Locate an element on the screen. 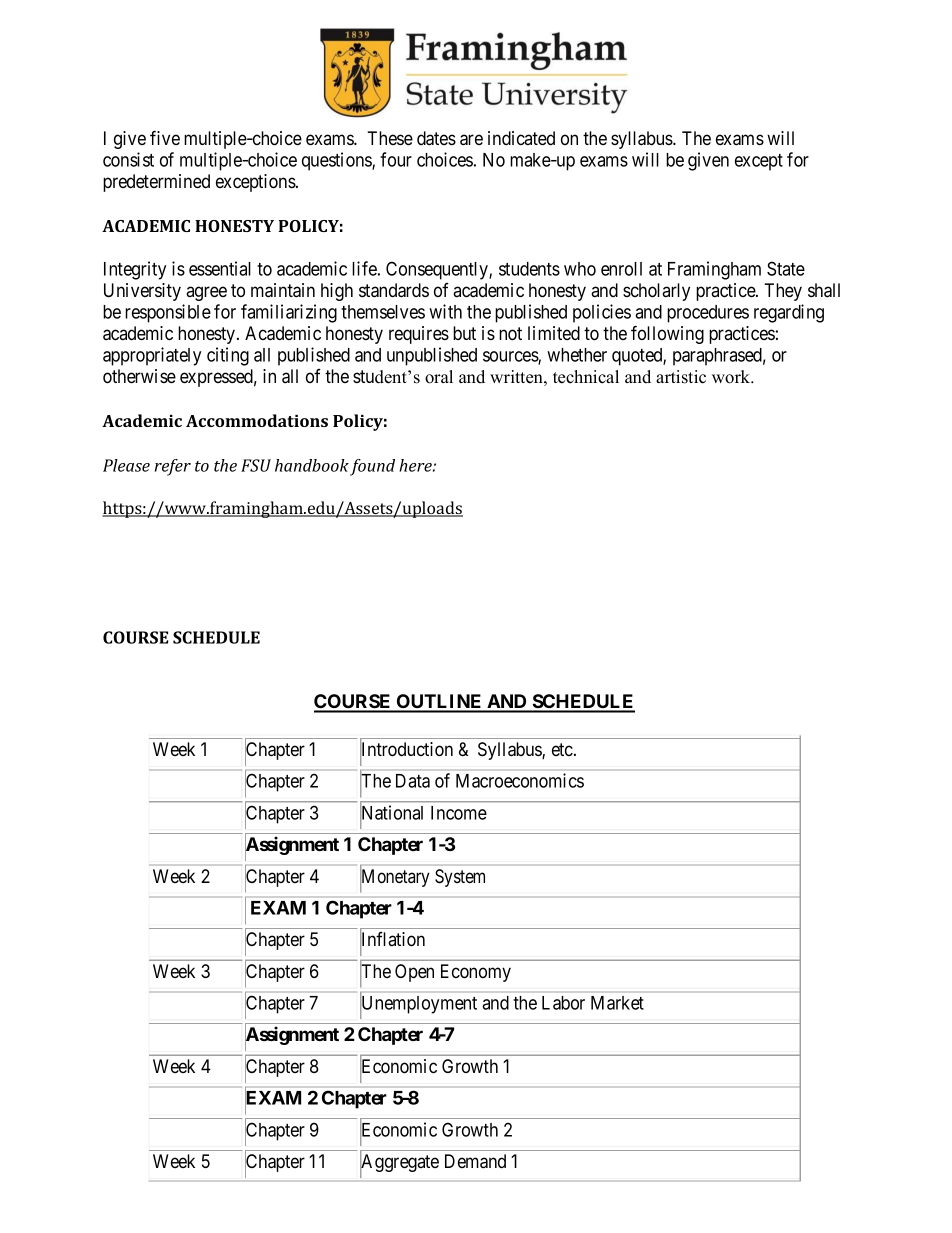  System is located at coordinates (460, 878).
